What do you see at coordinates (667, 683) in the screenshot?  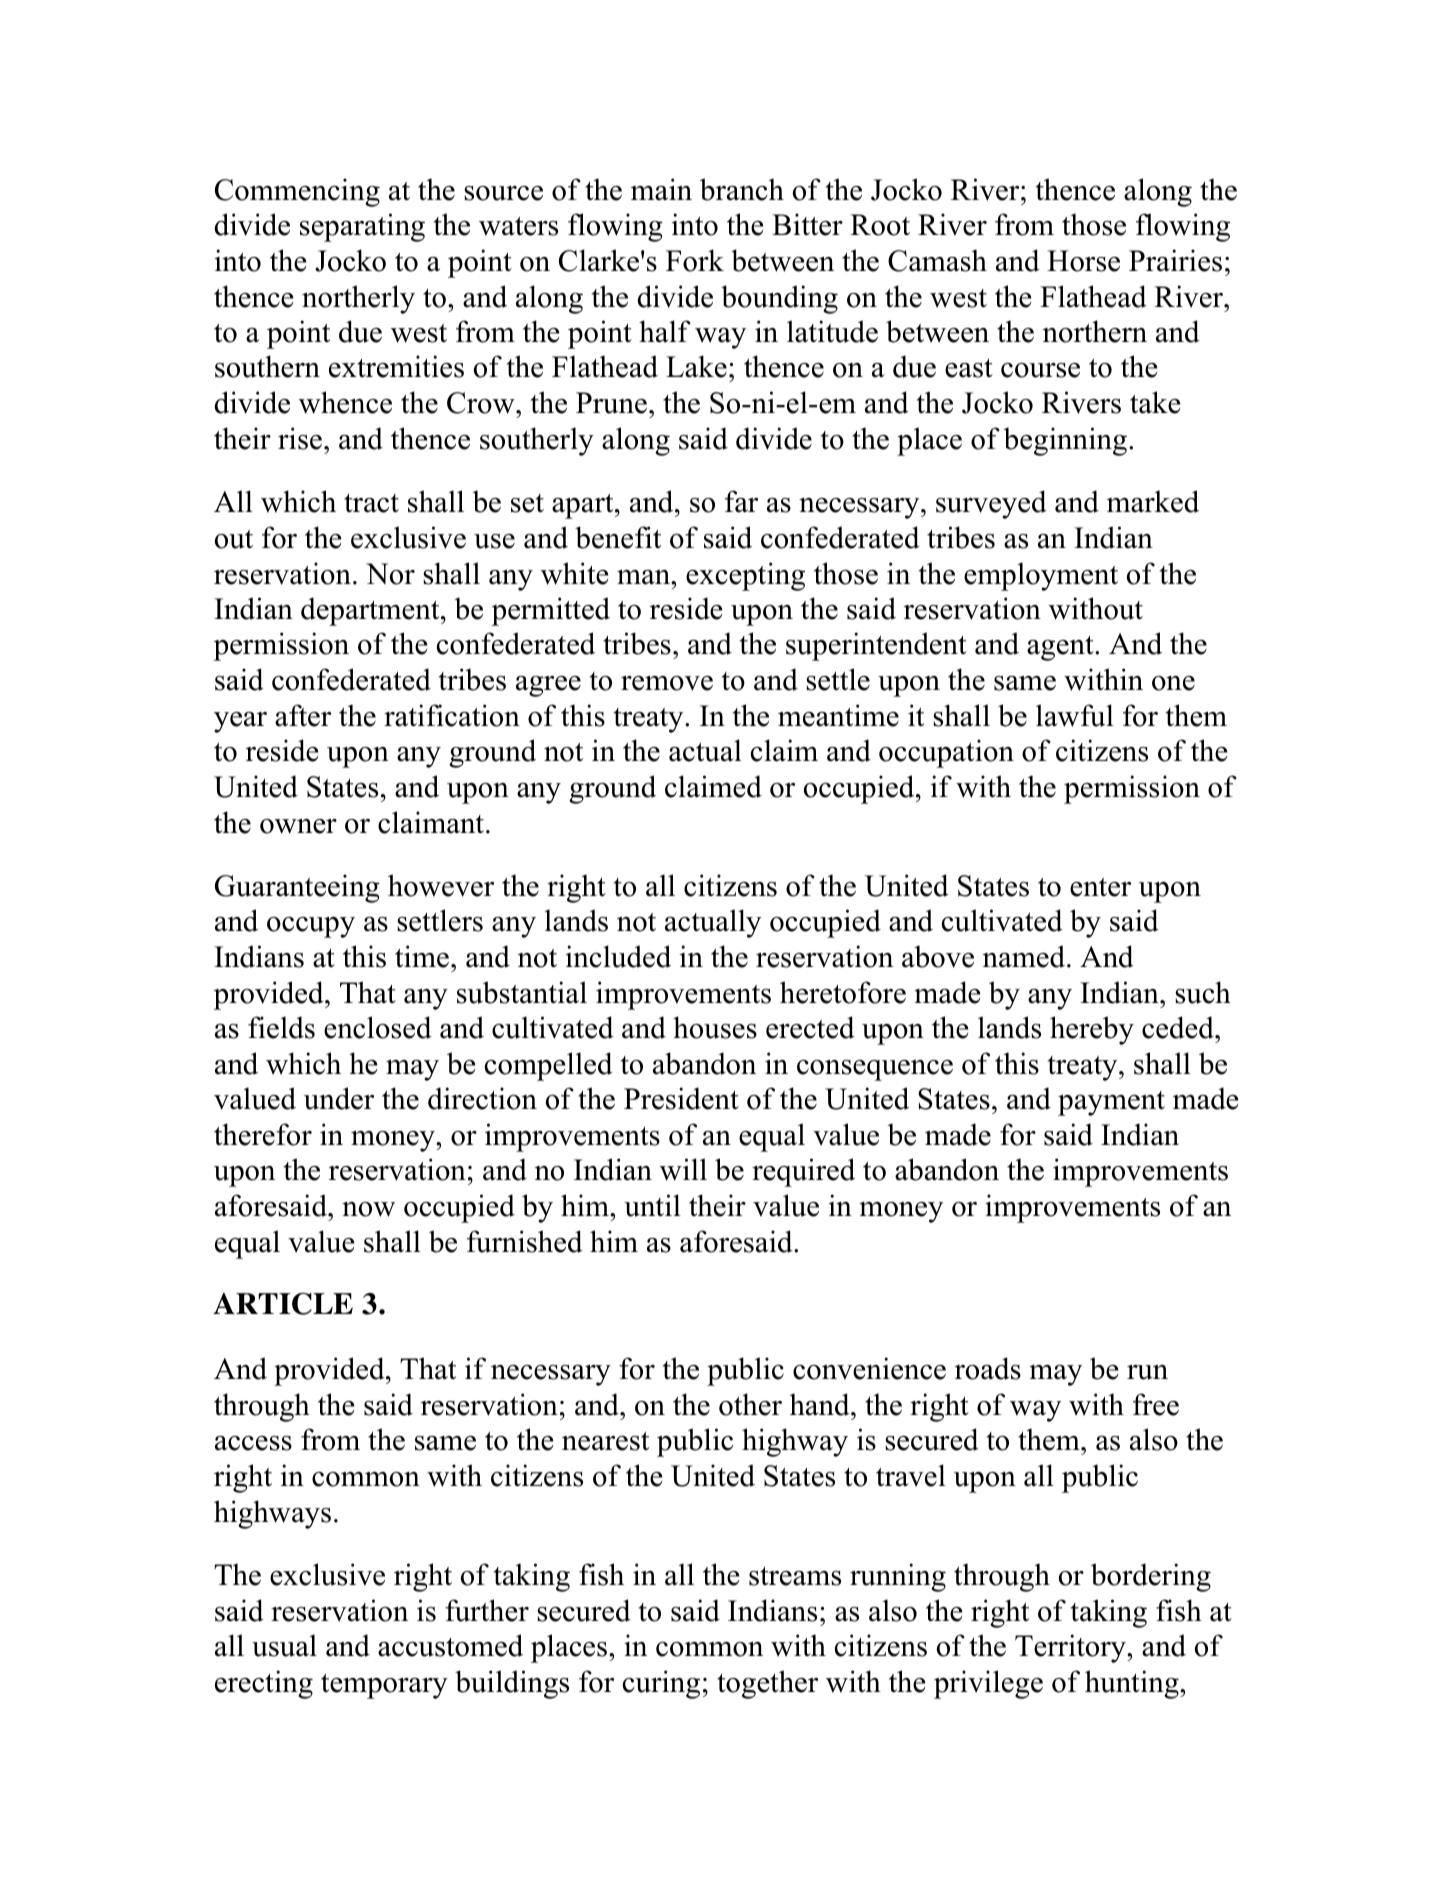 I see `remove` at bounding box center [667, 683].
